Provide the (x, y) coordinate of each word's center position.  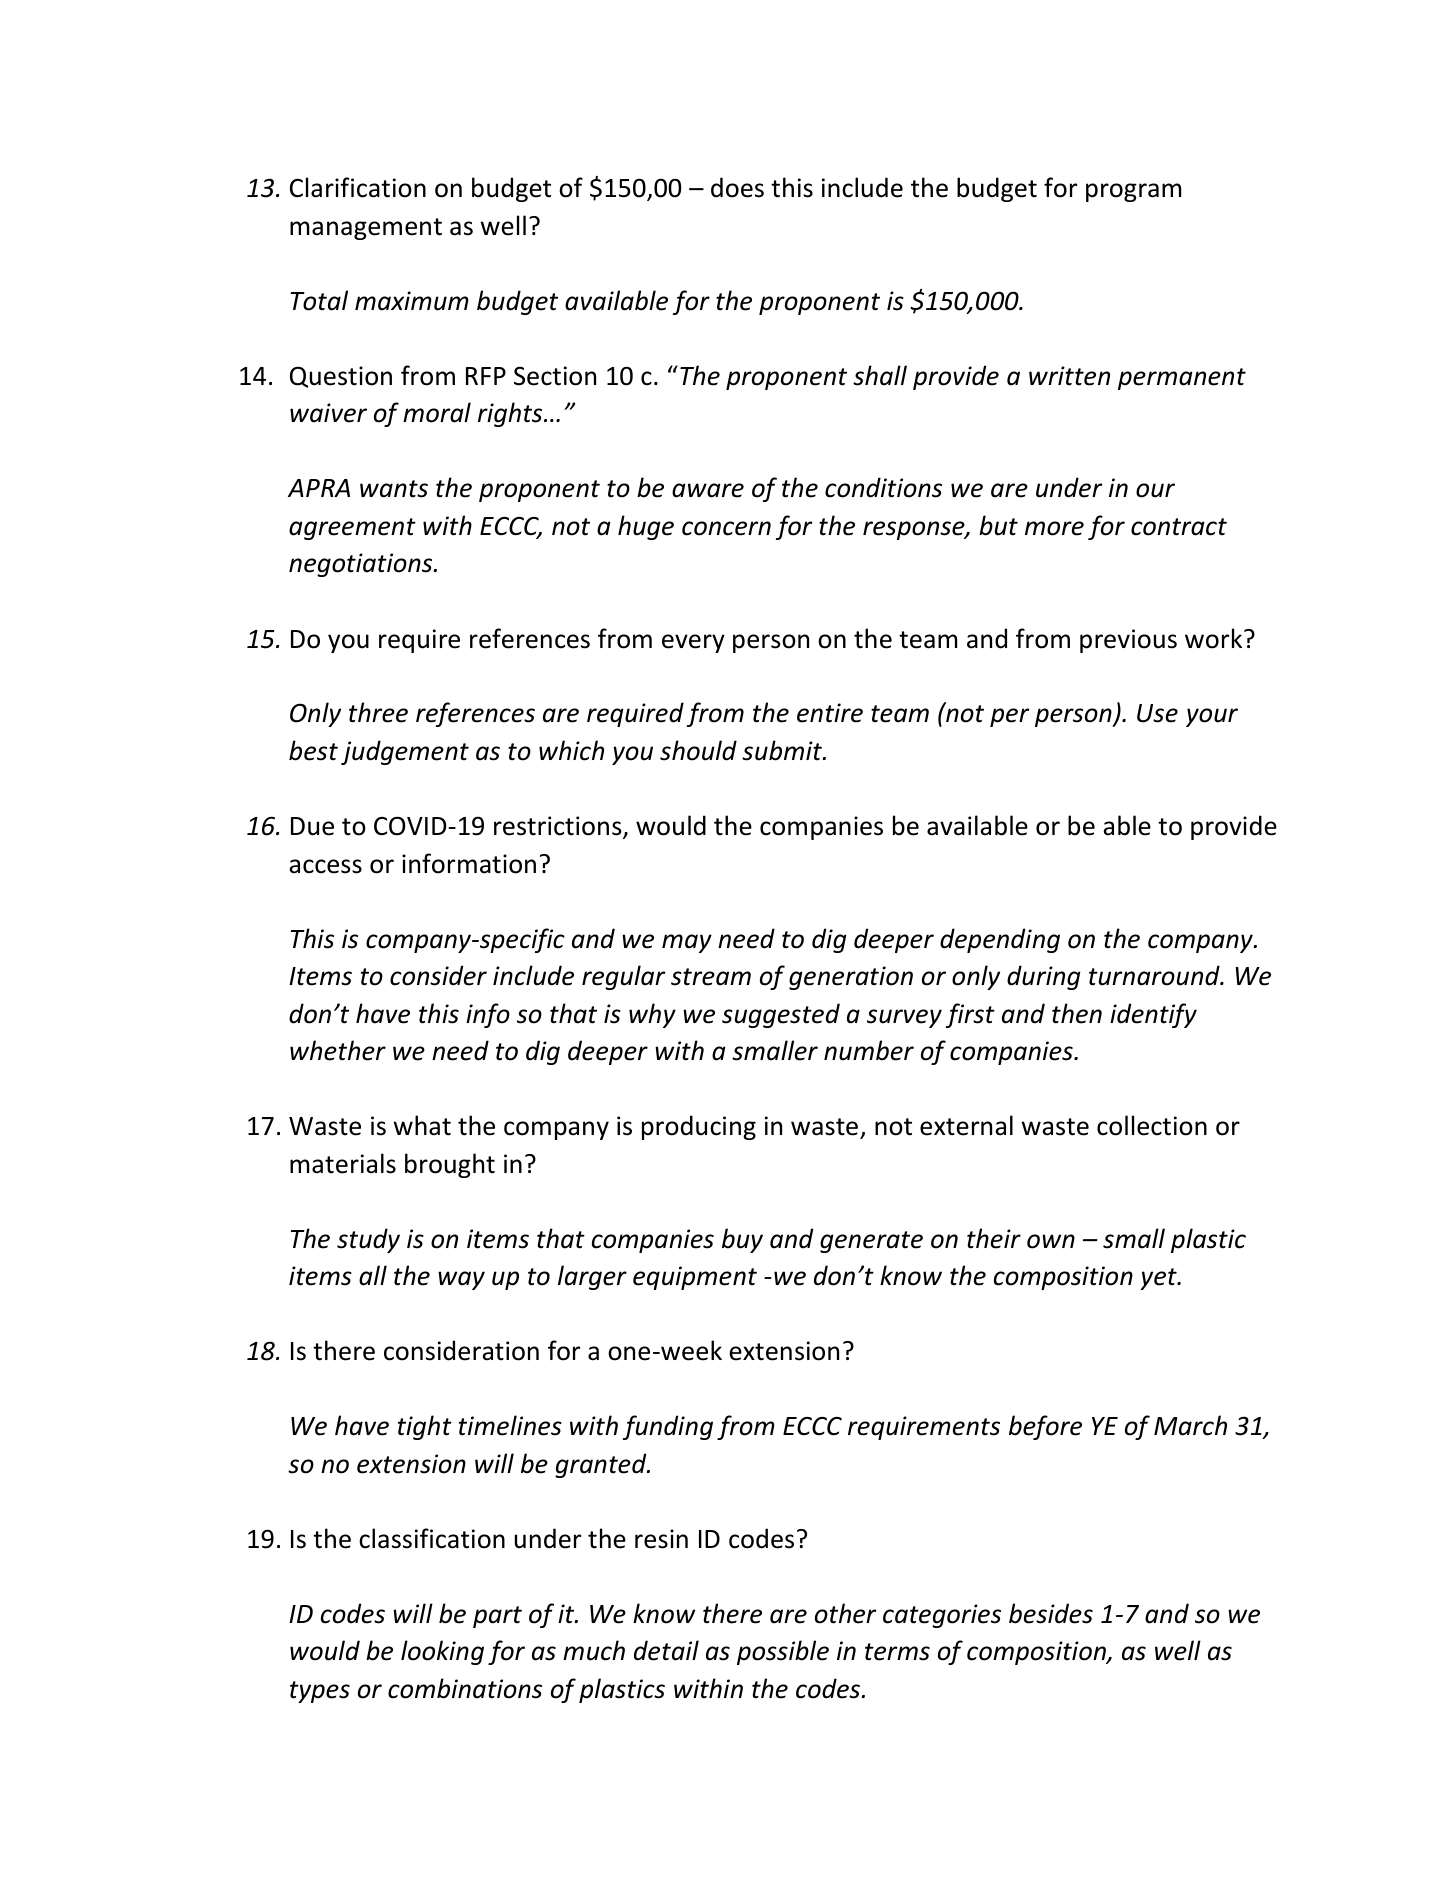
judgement (405, 752)
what (422, 1125)
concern (726, 528)
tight (425, 1427)
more (1054, 528)
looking (442, 1652)
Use (1157, 713)
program (1133, 192)
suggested (781, 1015)
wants (394, 489)
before (1045, 1427)
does (737, 187)
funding (668, 1427)
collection (1152, 1125)
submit (783, 750)
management (366, 229)
